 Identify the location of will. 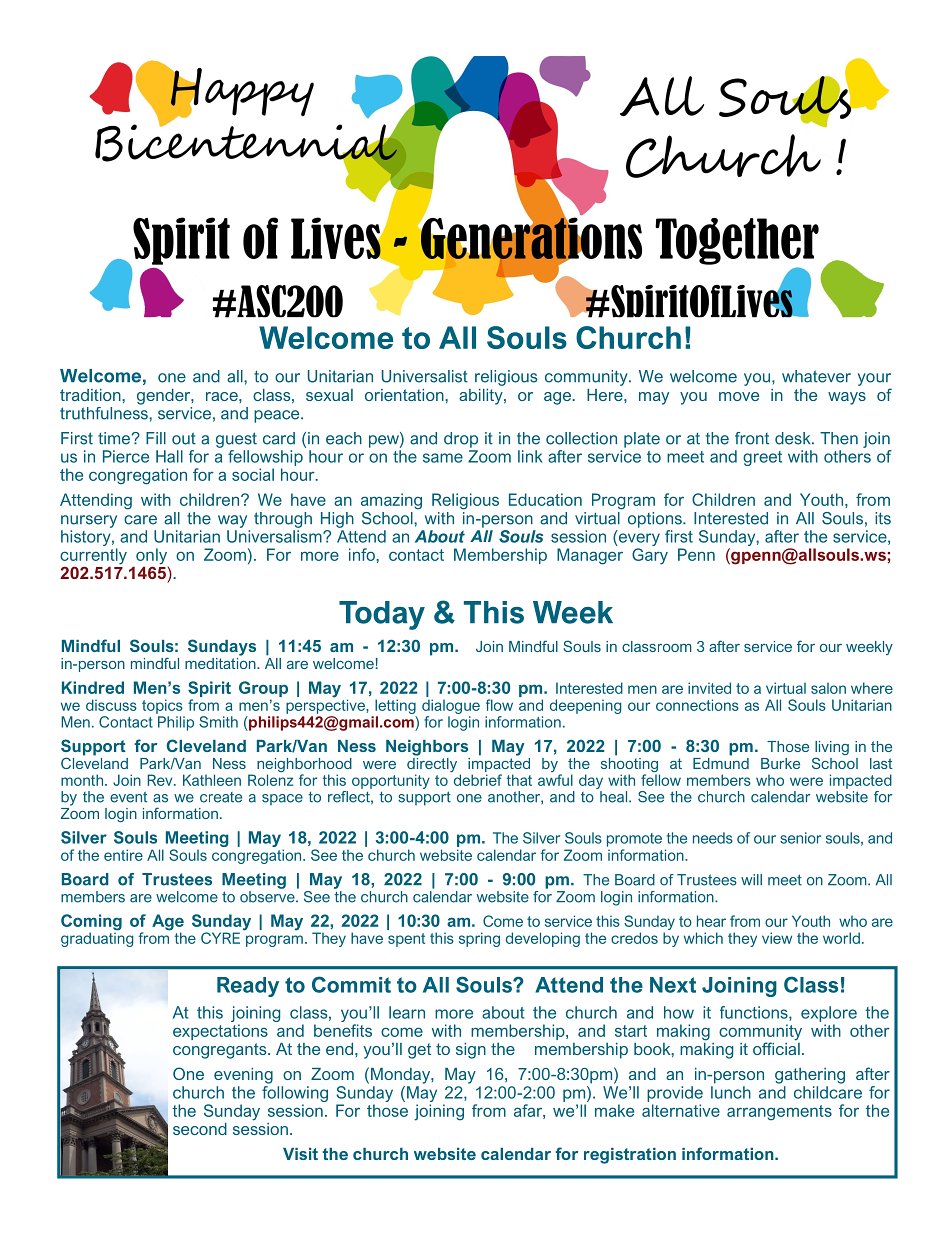
(751, 879).
